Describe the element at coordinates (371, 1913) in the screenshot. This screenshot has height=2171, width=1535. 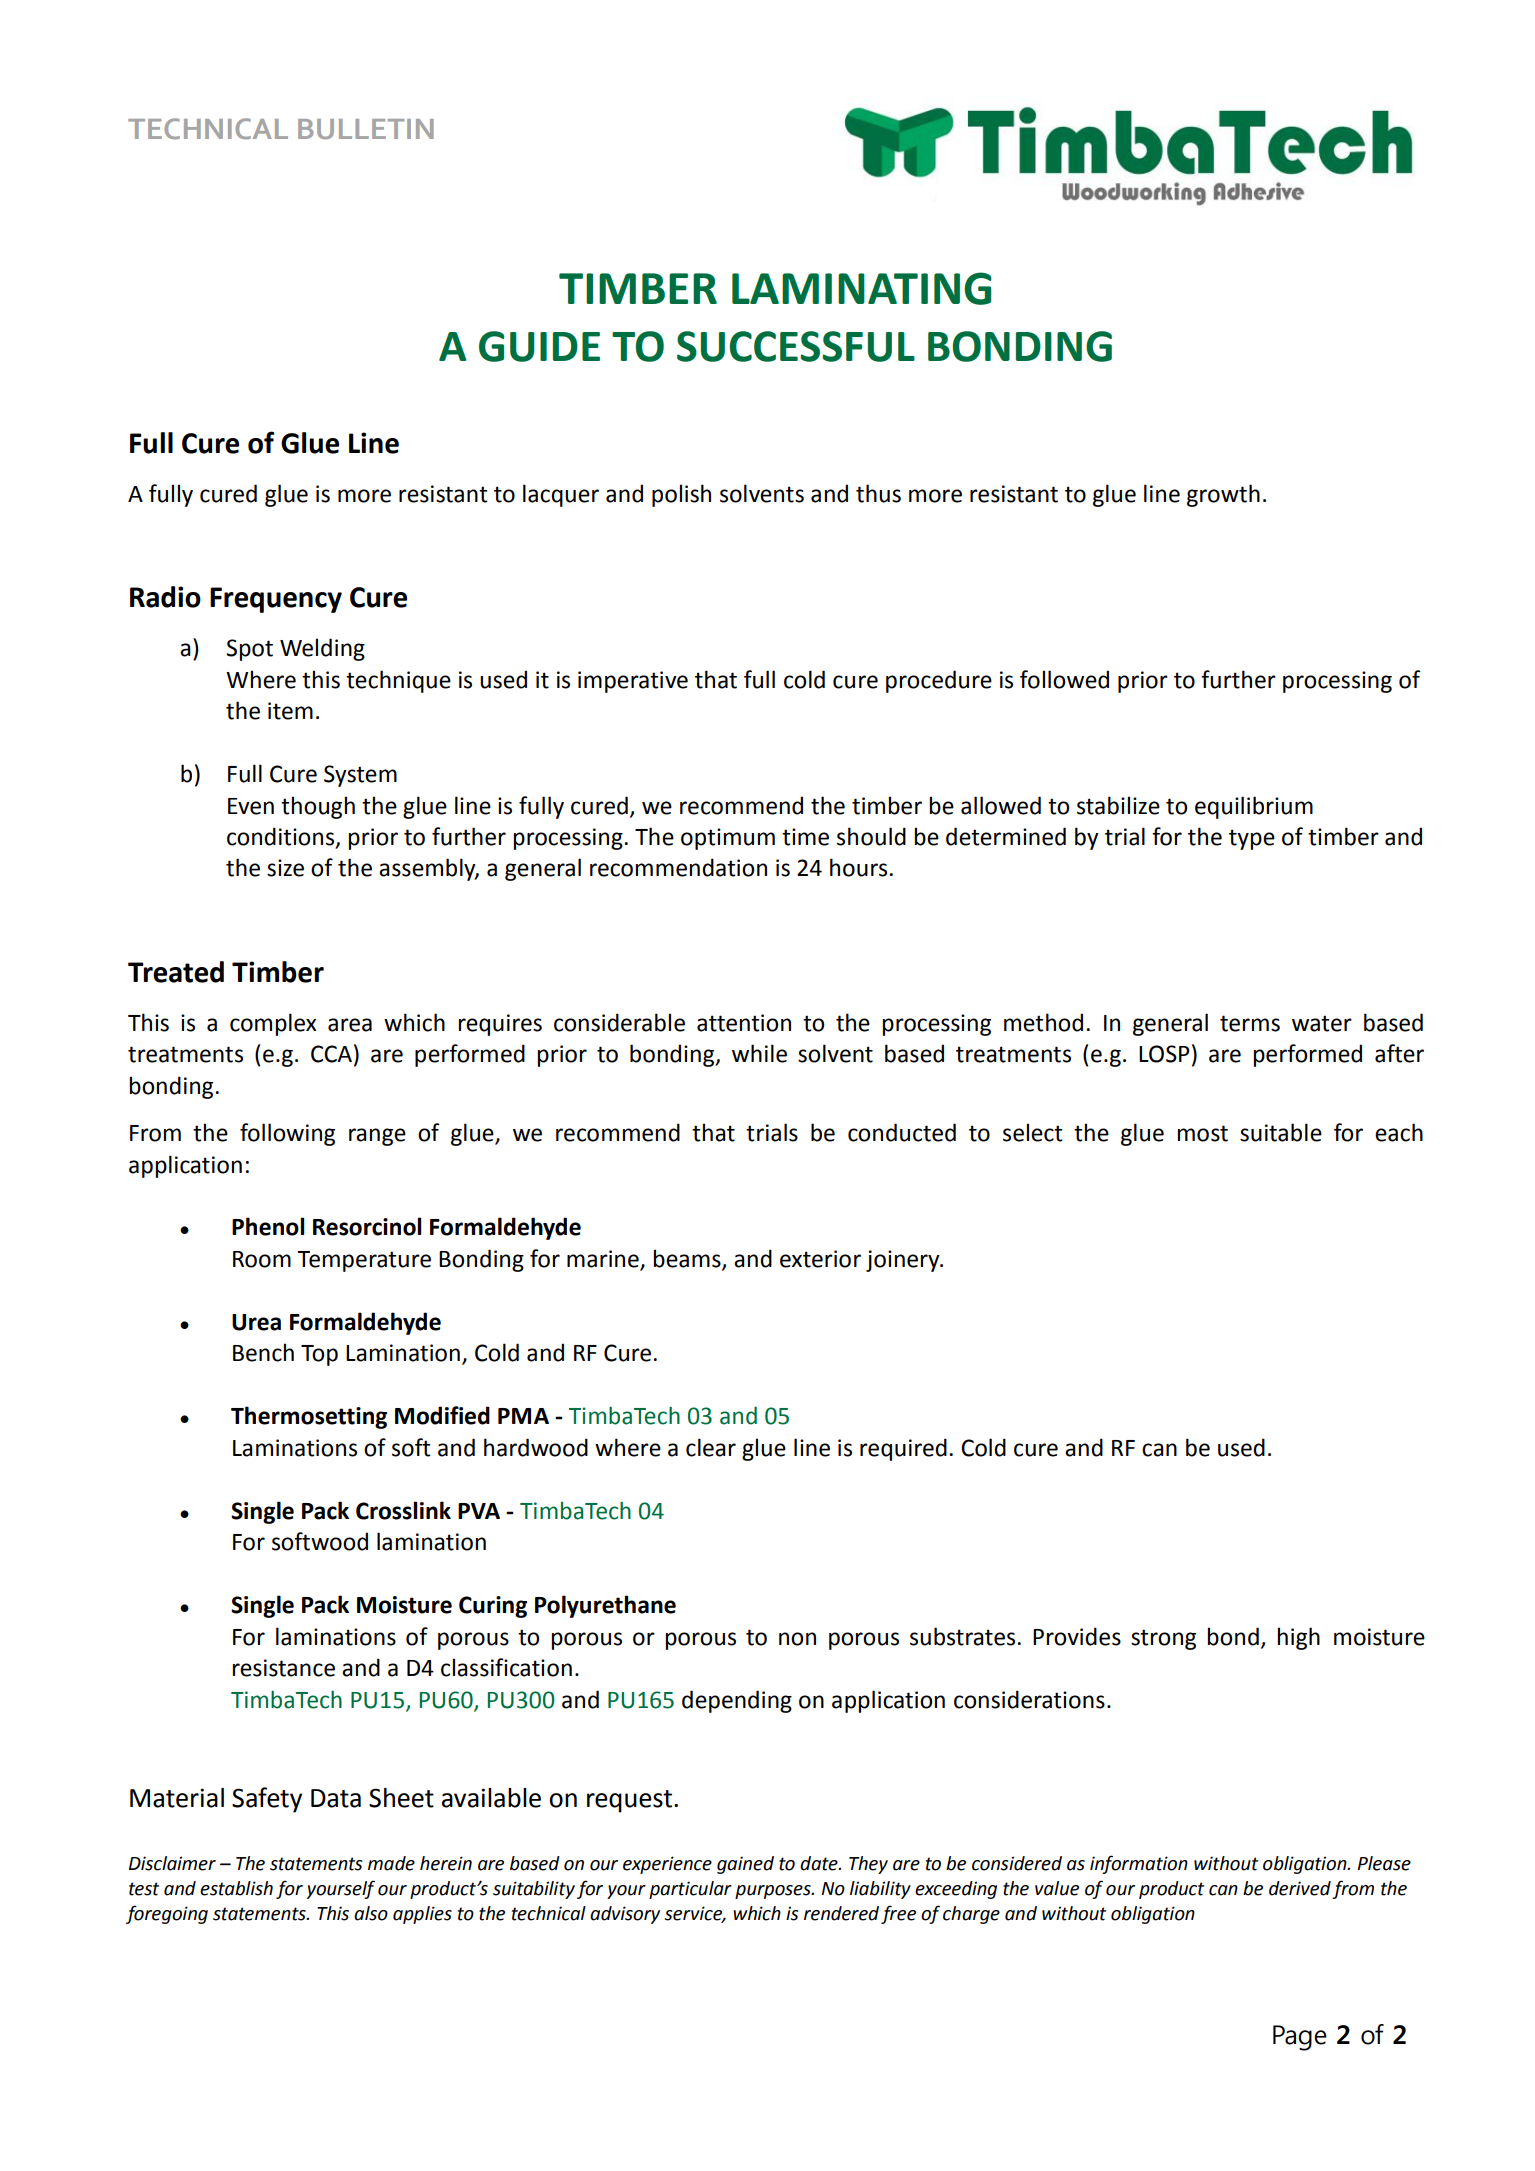
I see `also` at that location.
